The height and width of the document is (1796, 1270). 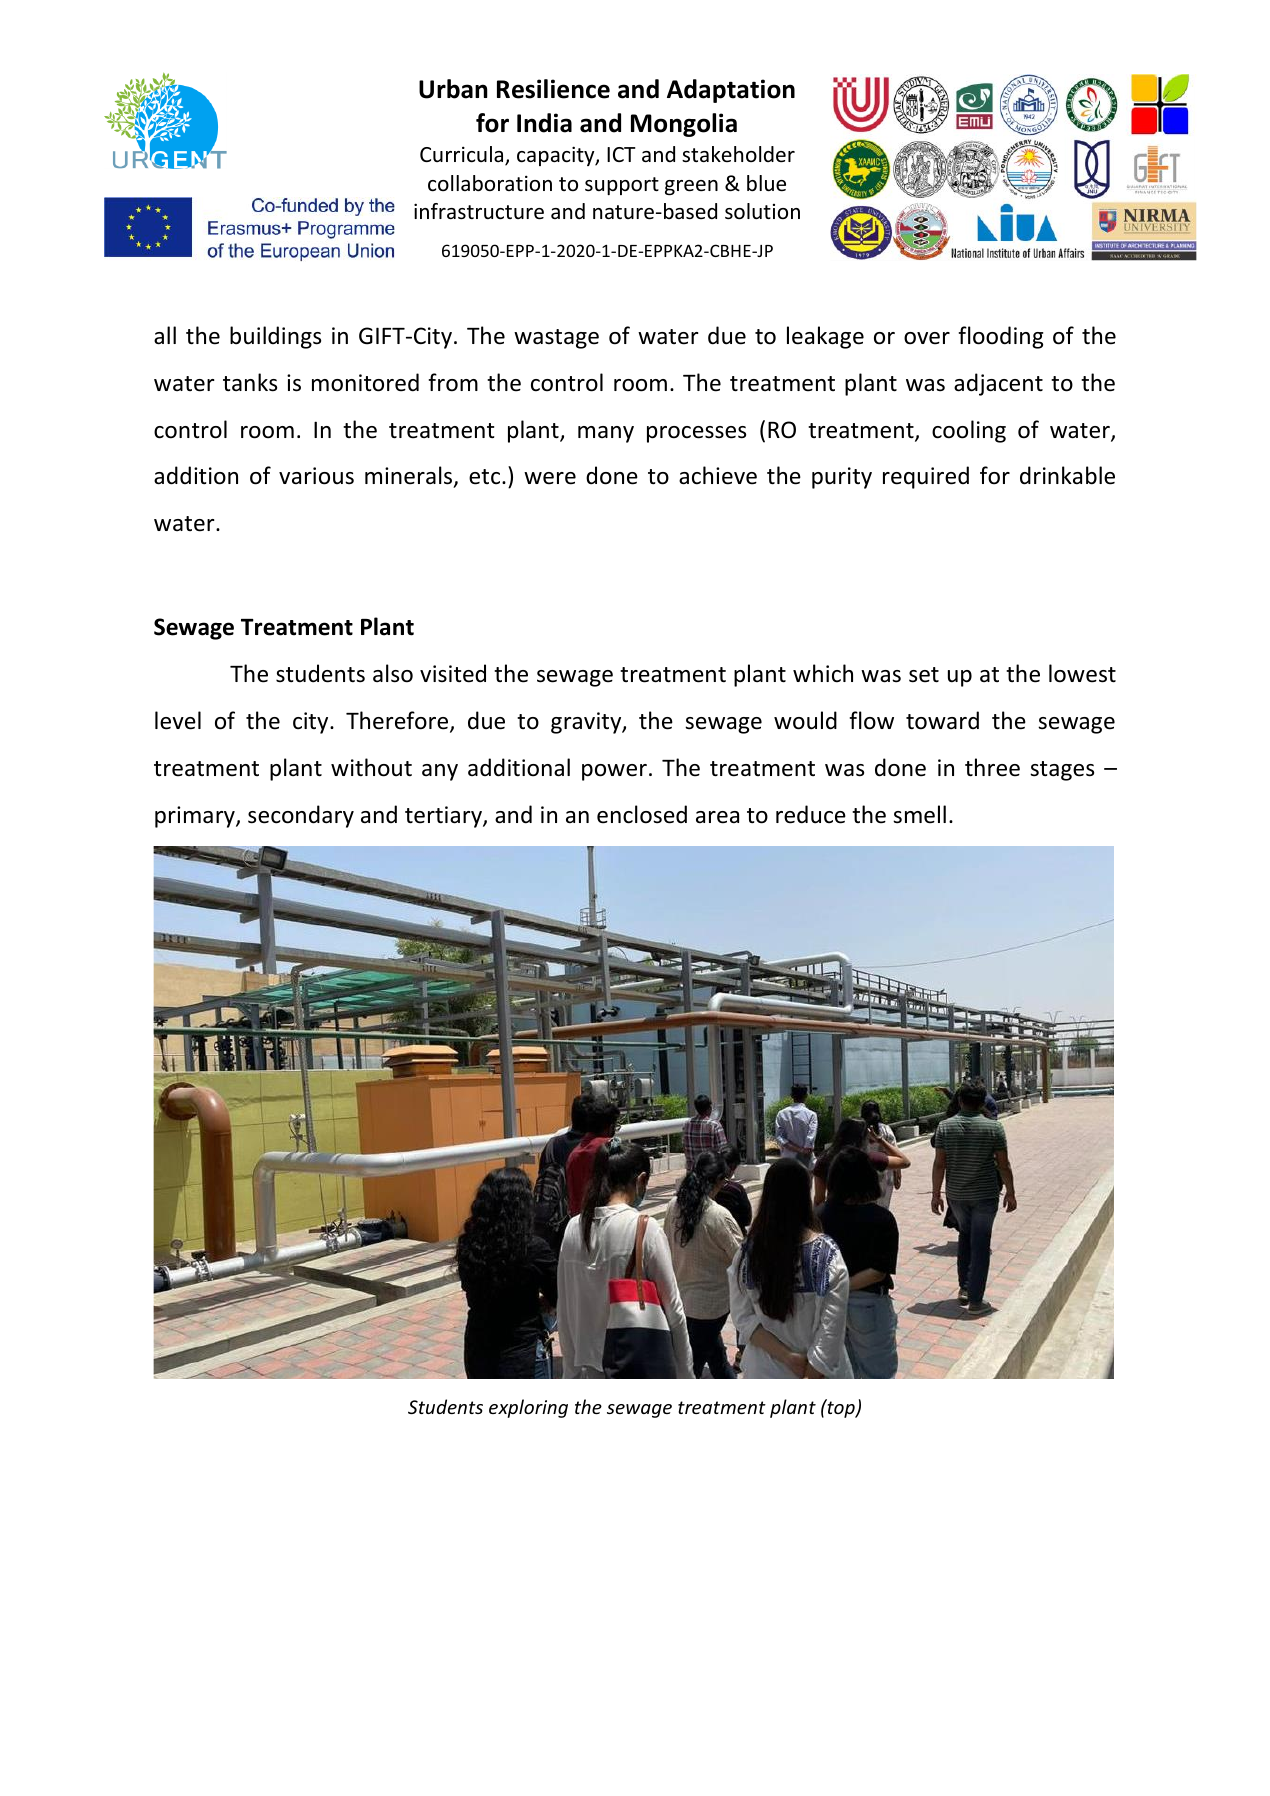 I want to click on enclosed, so click(x=642, y=814).
